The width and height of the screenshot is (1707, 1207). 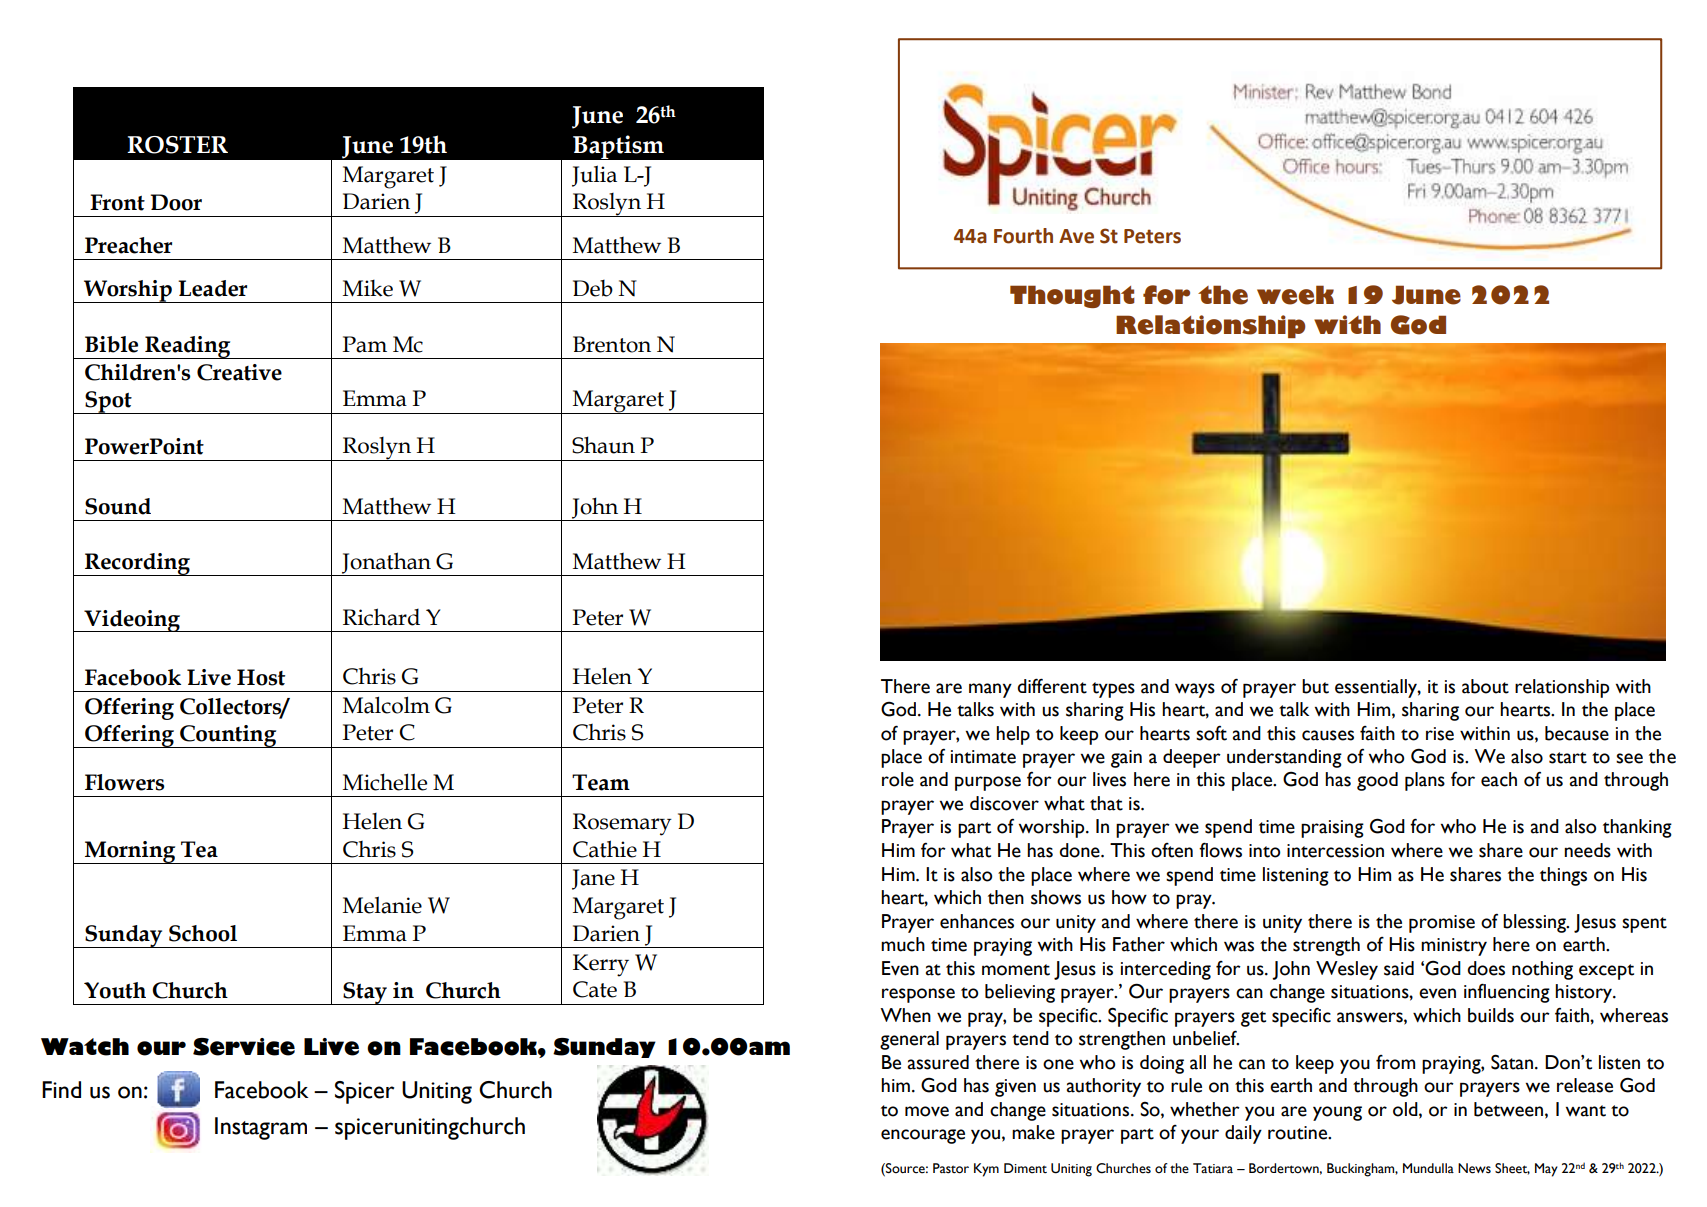 What do you see at coordinates (990, 690) in the screenshot?
I see `many` at bounding box center [990, 690].
